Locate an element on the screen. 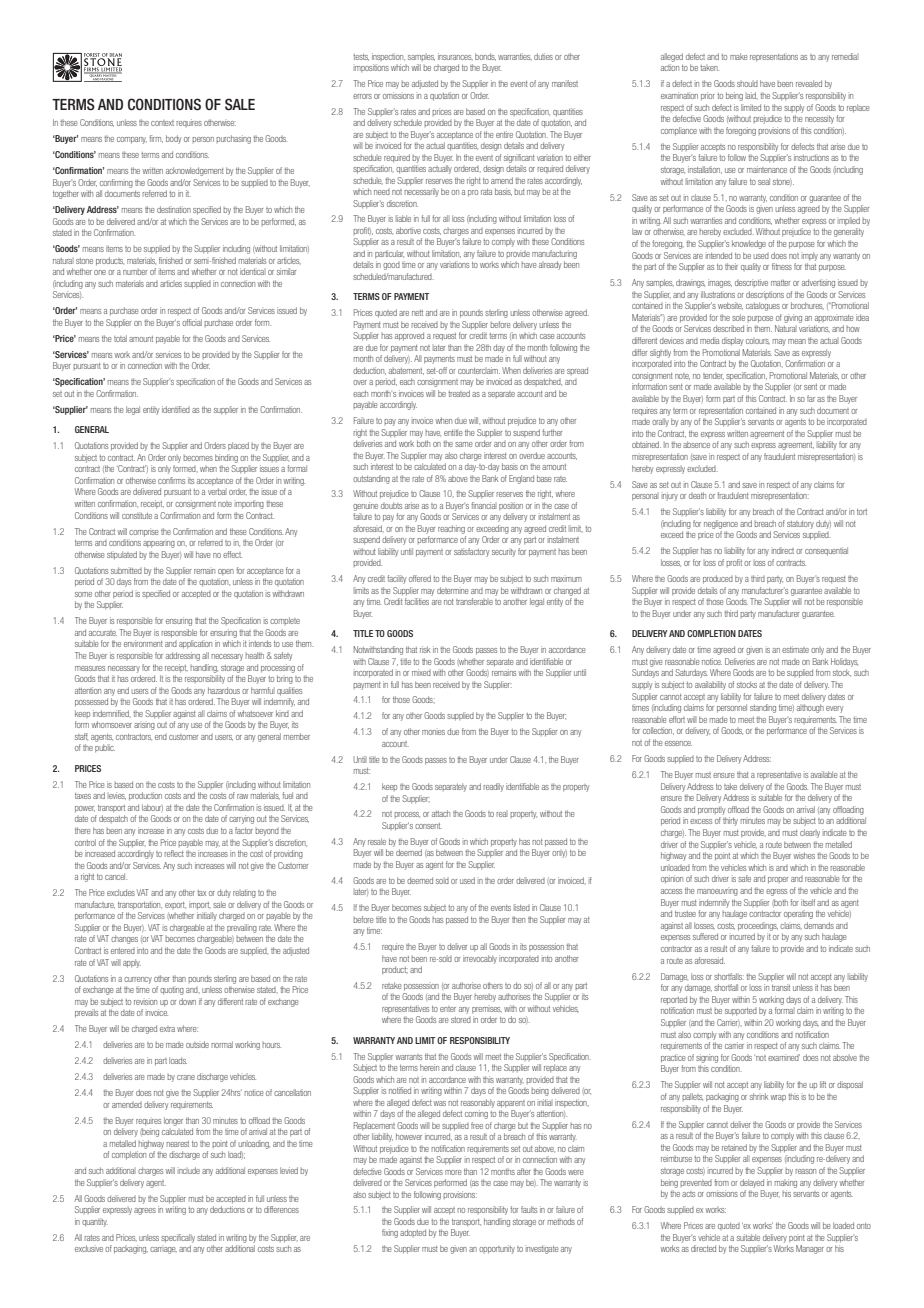  insurances is located at coordinates (455, 56).
